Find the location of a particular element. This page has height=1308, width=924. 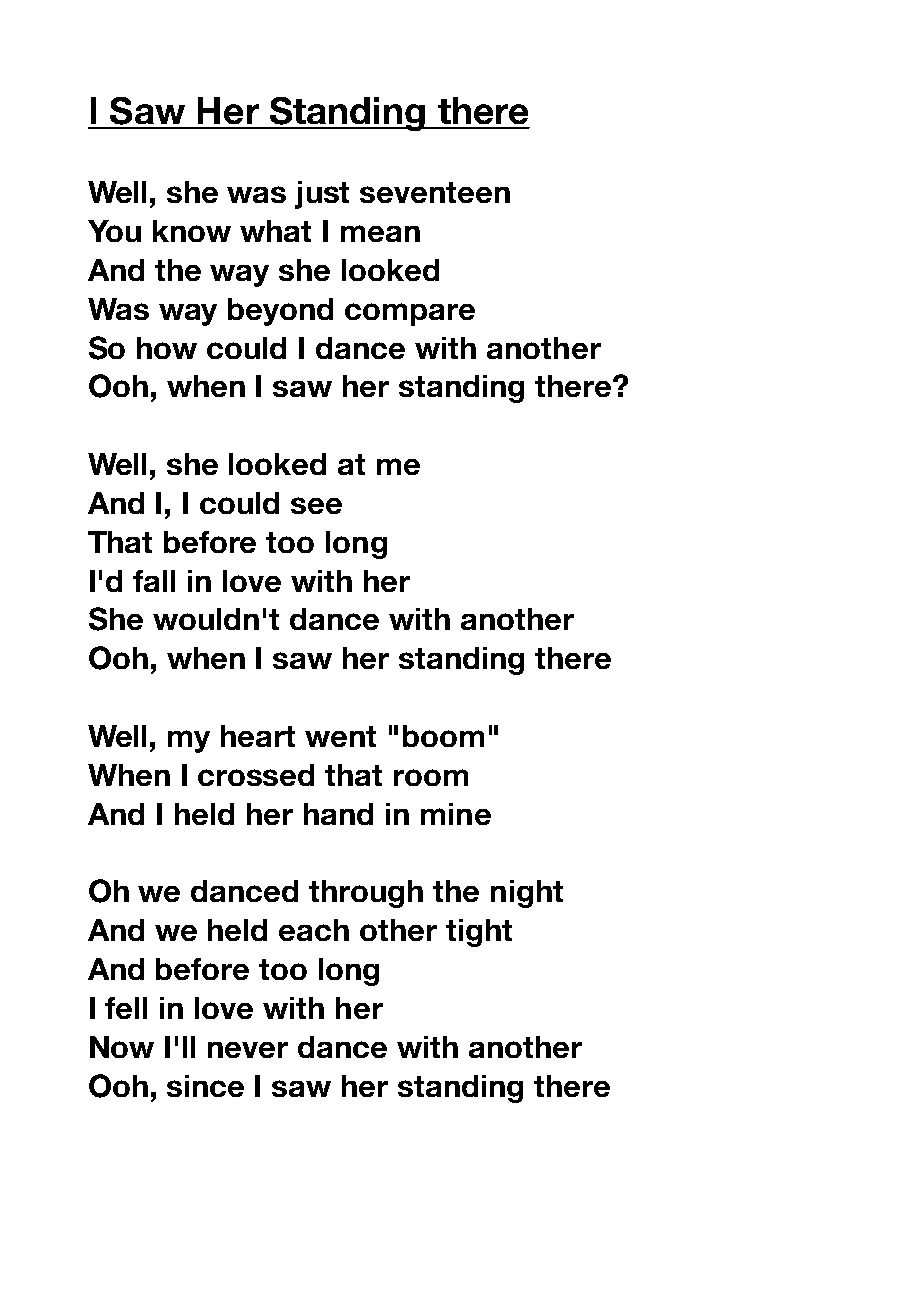

know is located at coordinates (192, 231).
